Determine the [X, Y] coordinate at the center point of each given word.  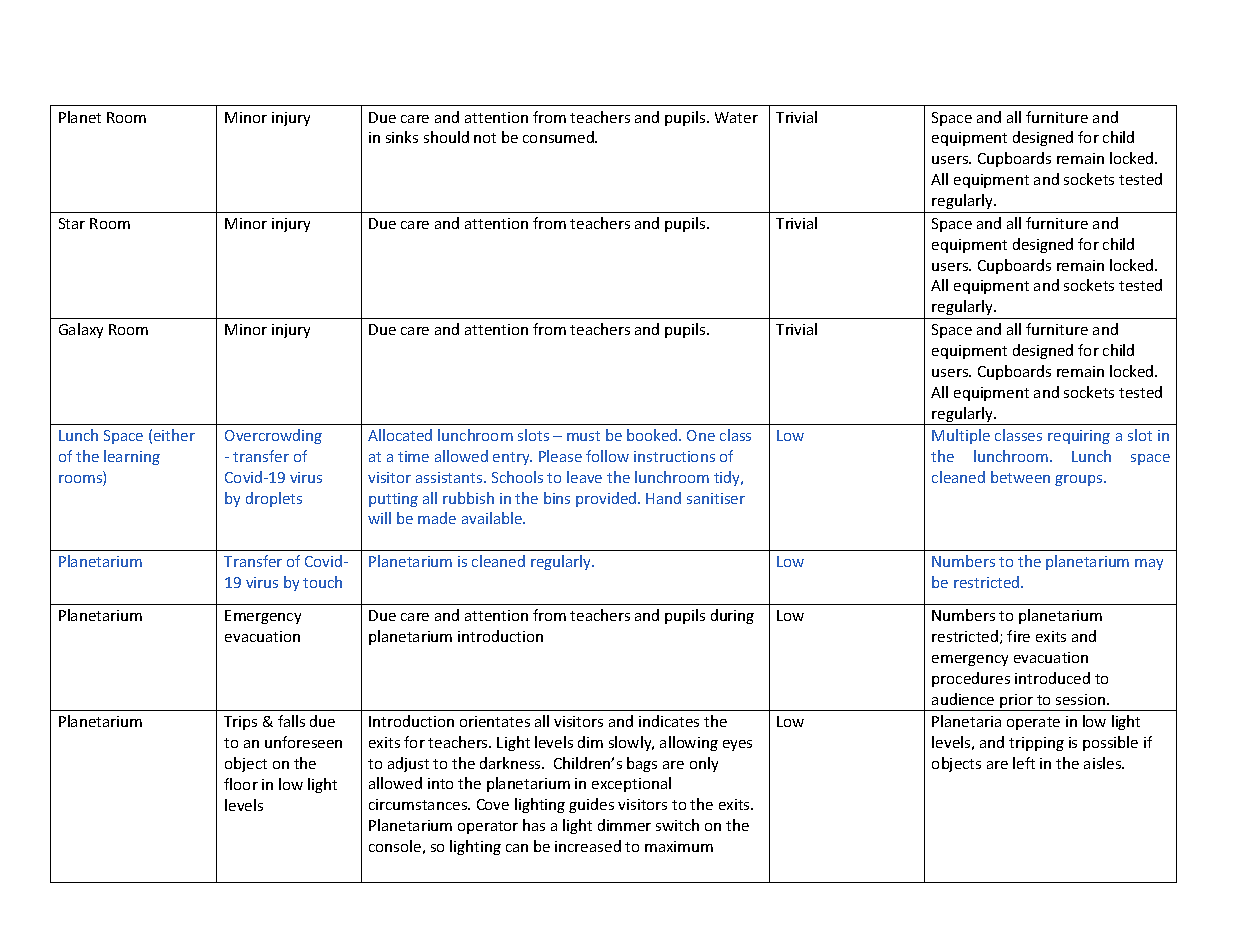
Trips [240, 723]
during [732, 616]
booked [653, 435]
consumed [559, 137]
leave [584, 477]
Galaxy [81, 330]
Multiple [961, 436]
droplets [274, 499]
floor [241, 784]
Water [736, 117]
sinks [402, 137]
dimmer [624, 825]
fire [1018, 636]
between [1020, 477]
